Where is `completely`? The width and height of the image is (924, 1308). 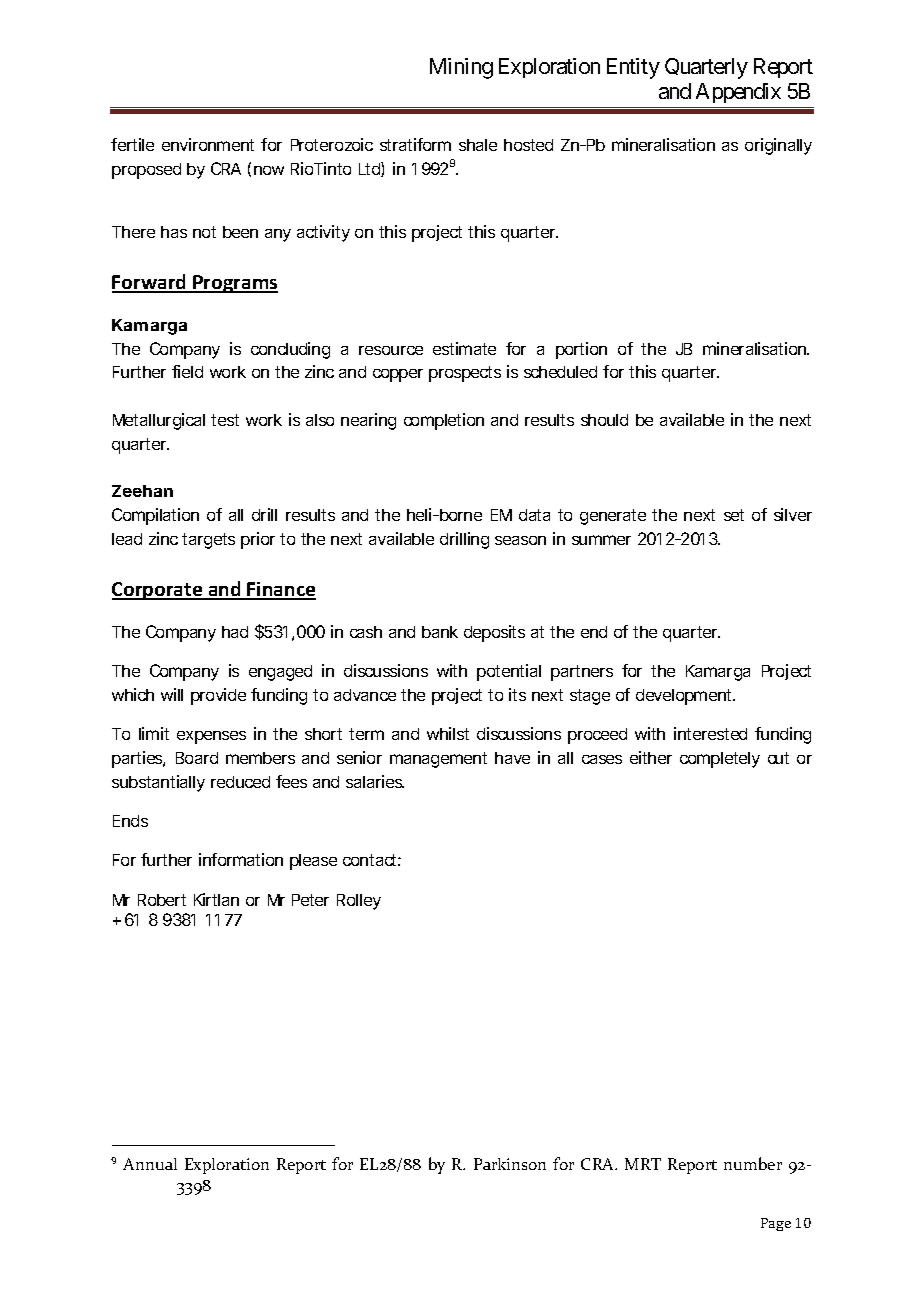
completely is located at coordinates (720, 760).
